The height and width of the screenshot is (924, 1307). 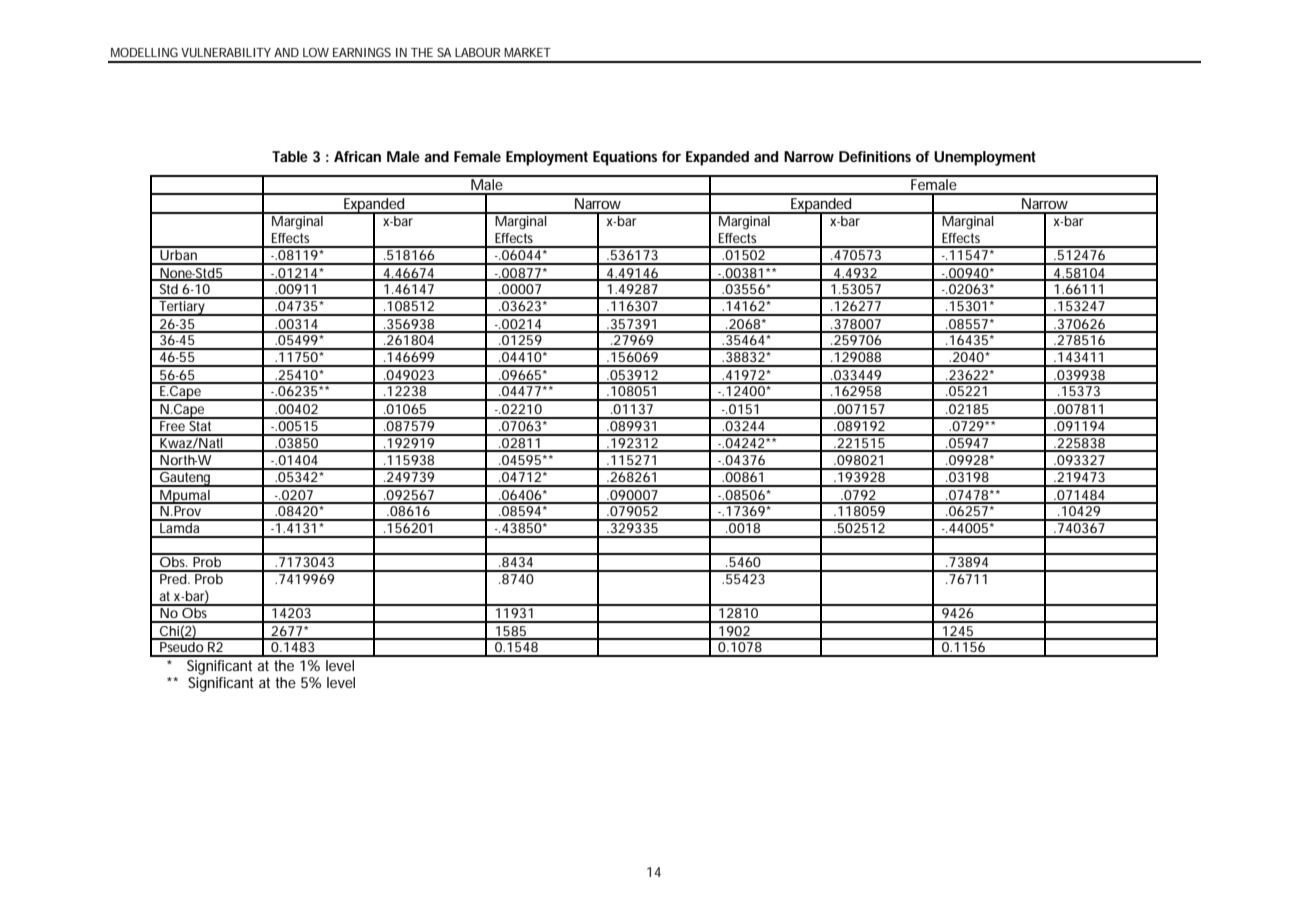 What do you see at coordinates (290, 156) in the screenshot?
I see `Table` at bounding box center [290, 156].
